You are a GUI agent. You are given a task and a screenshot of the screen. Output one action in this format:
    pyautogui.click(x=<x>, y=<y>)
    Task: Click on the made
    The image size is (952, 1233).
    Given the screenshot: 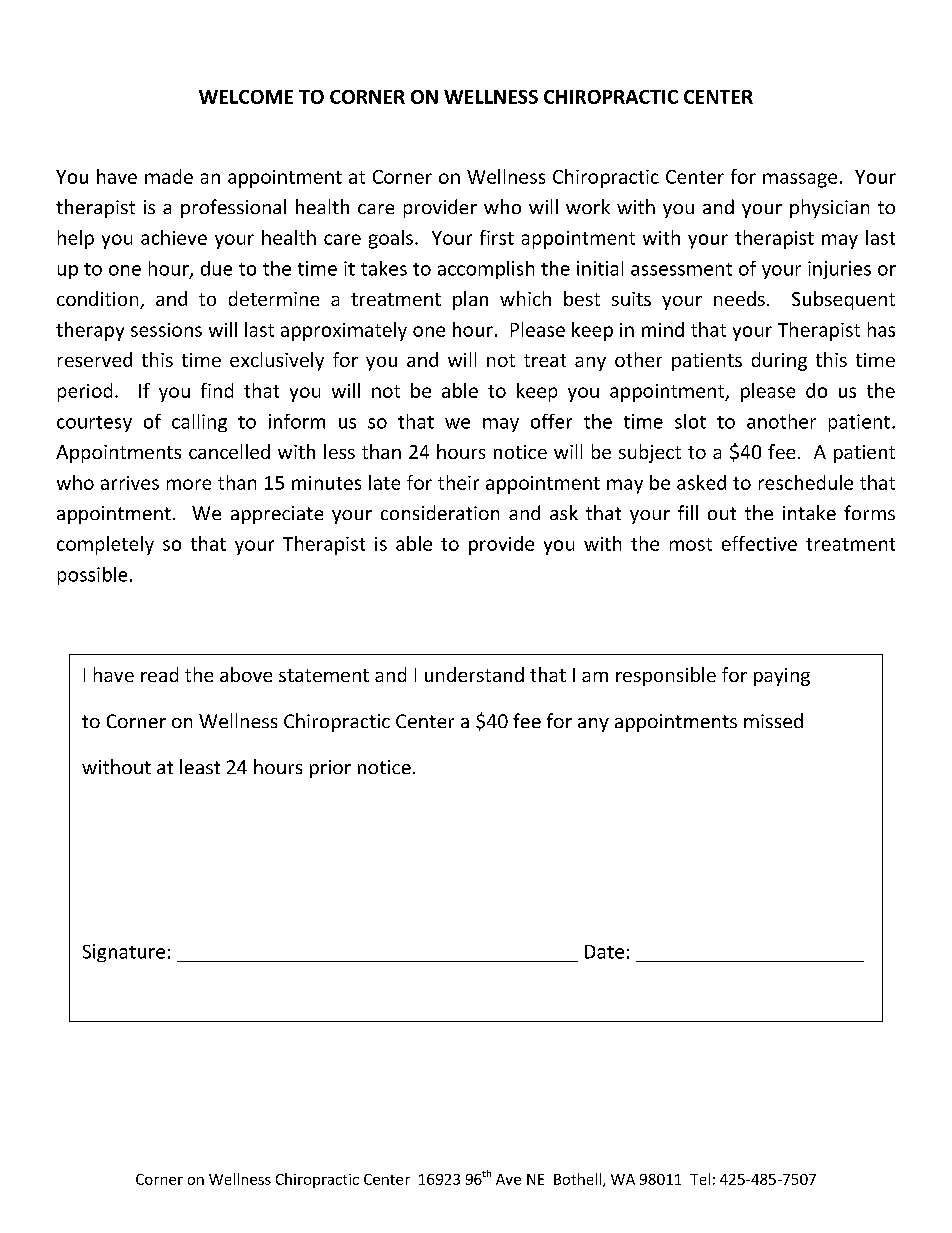 What is the action you would take?
    pyautogui.click(x=169, y=176)
